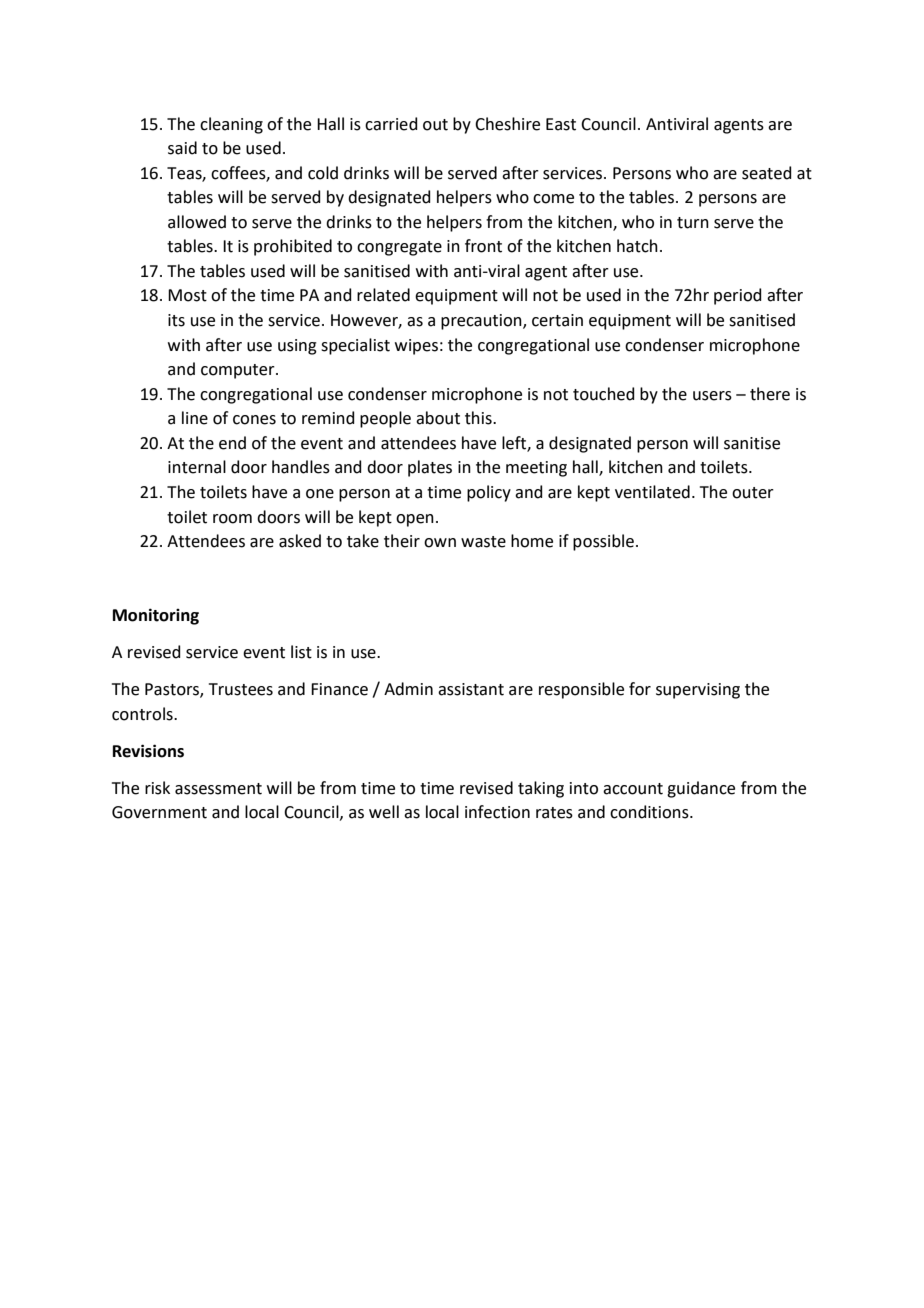 The height and width of the image is (1308, 924). Describe the element at coordinates (218, 789) in the image. I see `assessment` at that location.
